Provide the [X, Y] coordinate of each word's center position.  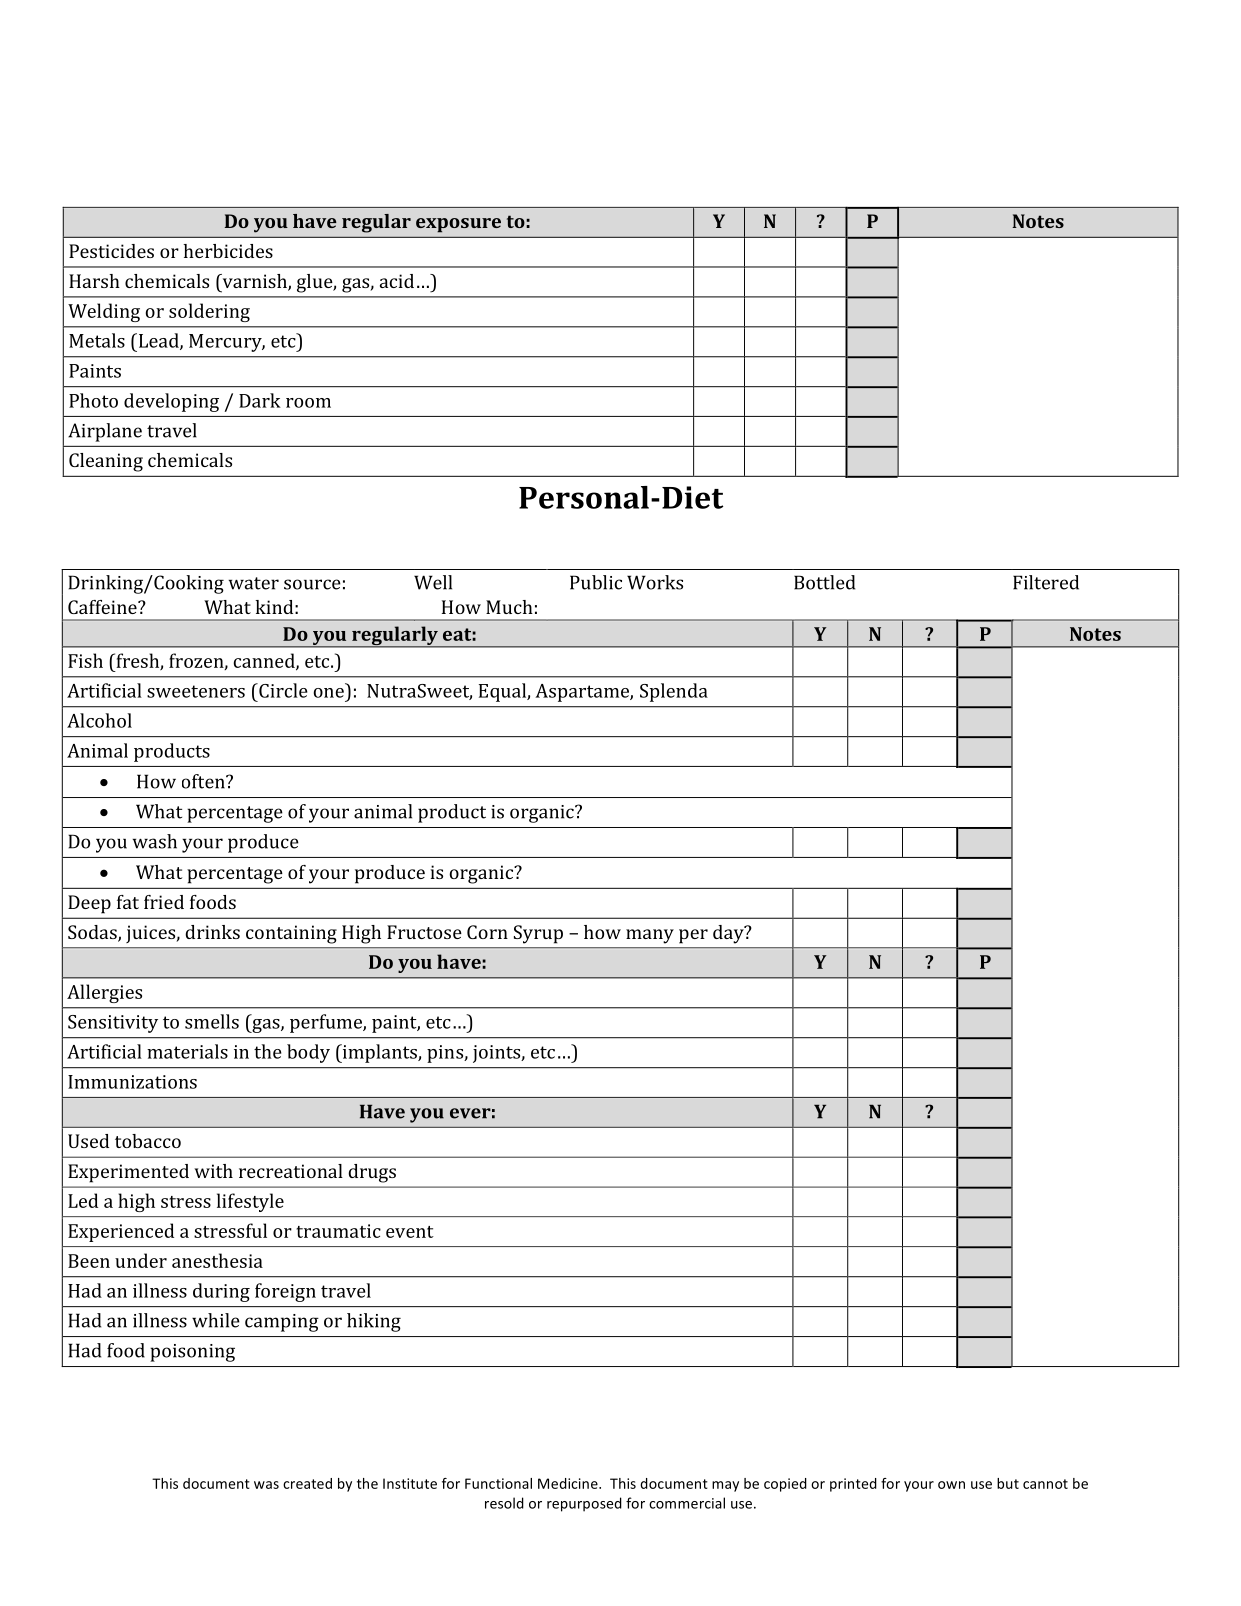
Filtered [1046, 582]
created [307, 1483]
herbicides [228, 251]
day [729, 934]
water [254, 583]
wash [155, 841]
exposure [458, 225]
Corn [487, 932]
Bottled [824, 582]
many [650, 936]
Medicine [569, 1483]
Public [596, 582]
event [410, 1232]
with [213, 1171]
